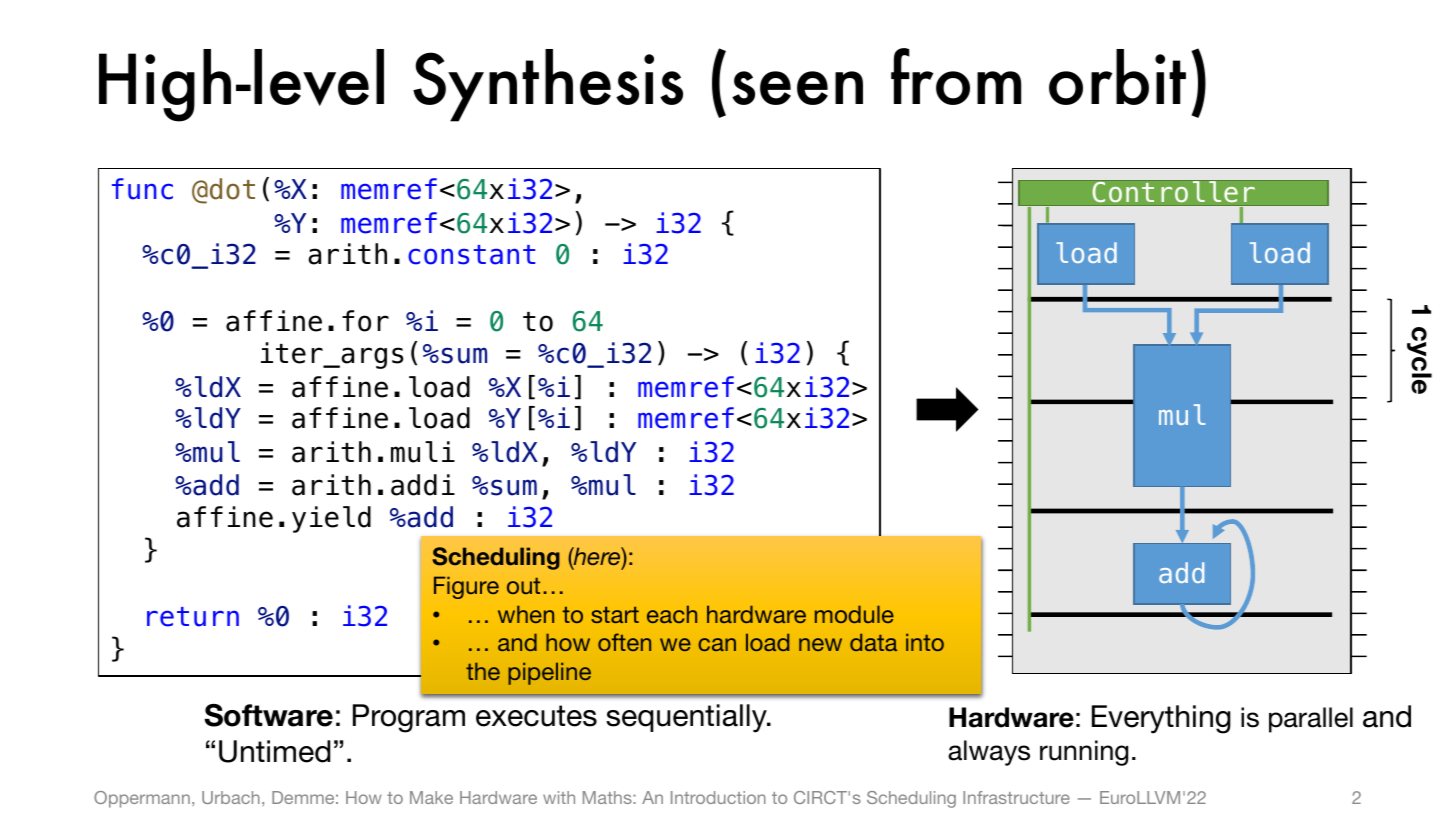  What do you see at coordinates (548, 85) in the page?
I see `Synthesis` at bounding box center [548, 85].
